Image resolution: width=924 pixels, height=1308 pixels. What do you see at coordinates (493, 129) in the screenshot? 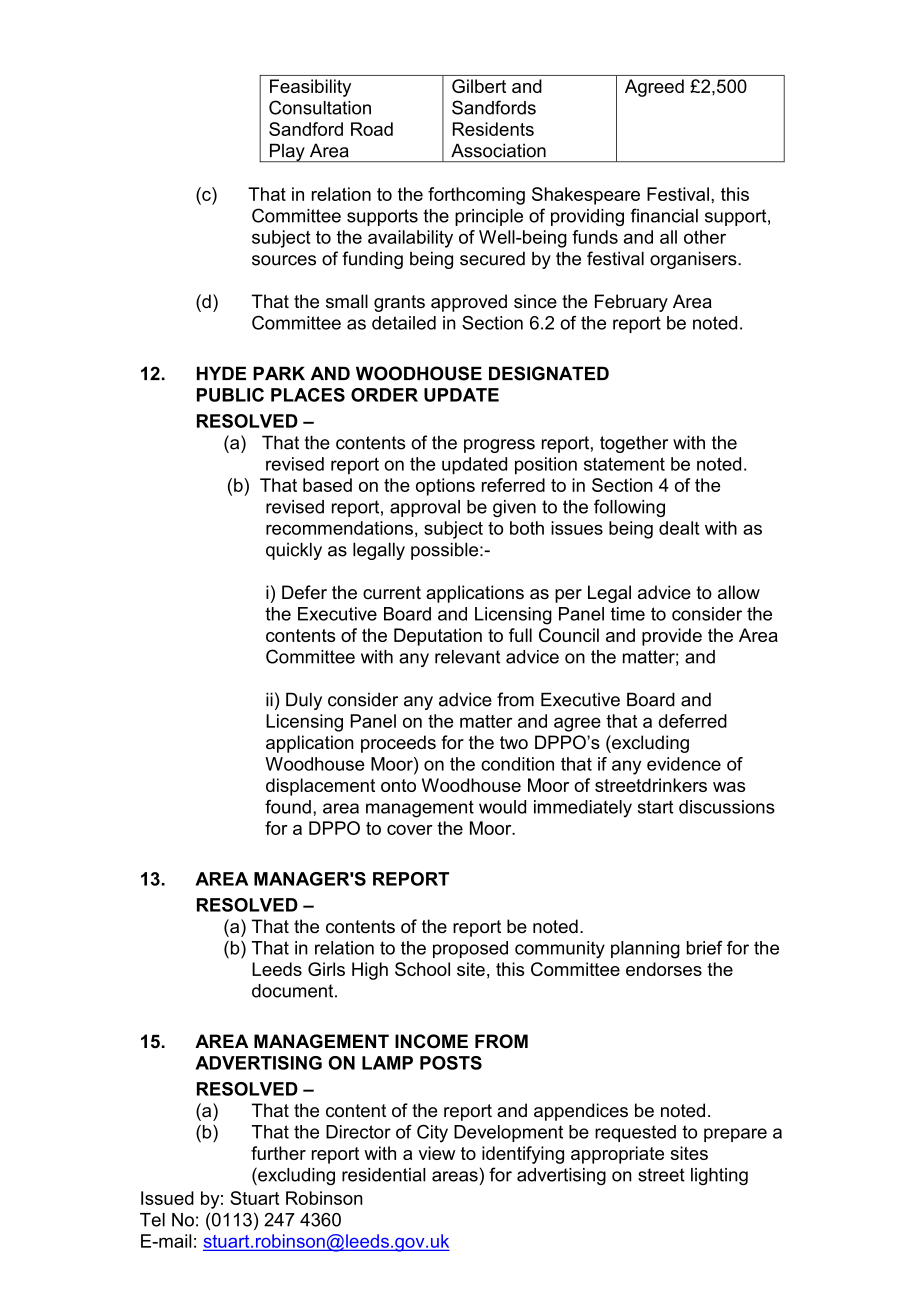
I see `Residents` at bounding box center [493, 129].
